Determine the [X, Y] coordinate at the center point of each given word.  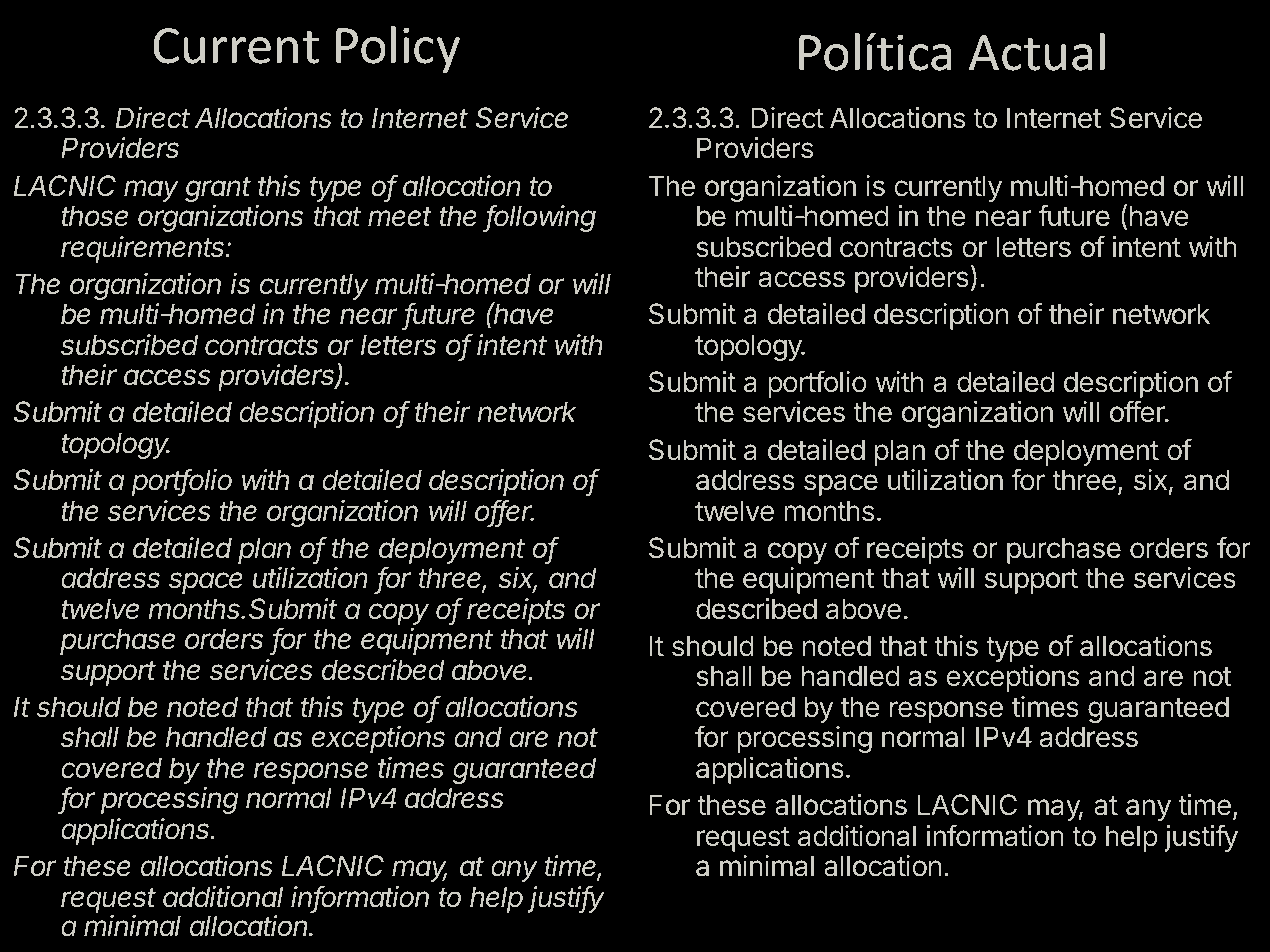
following [540, 218]
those [94, 216]
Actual [1037, 52]
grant [218, 189]
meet [400, 217]
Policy [398, 49]
